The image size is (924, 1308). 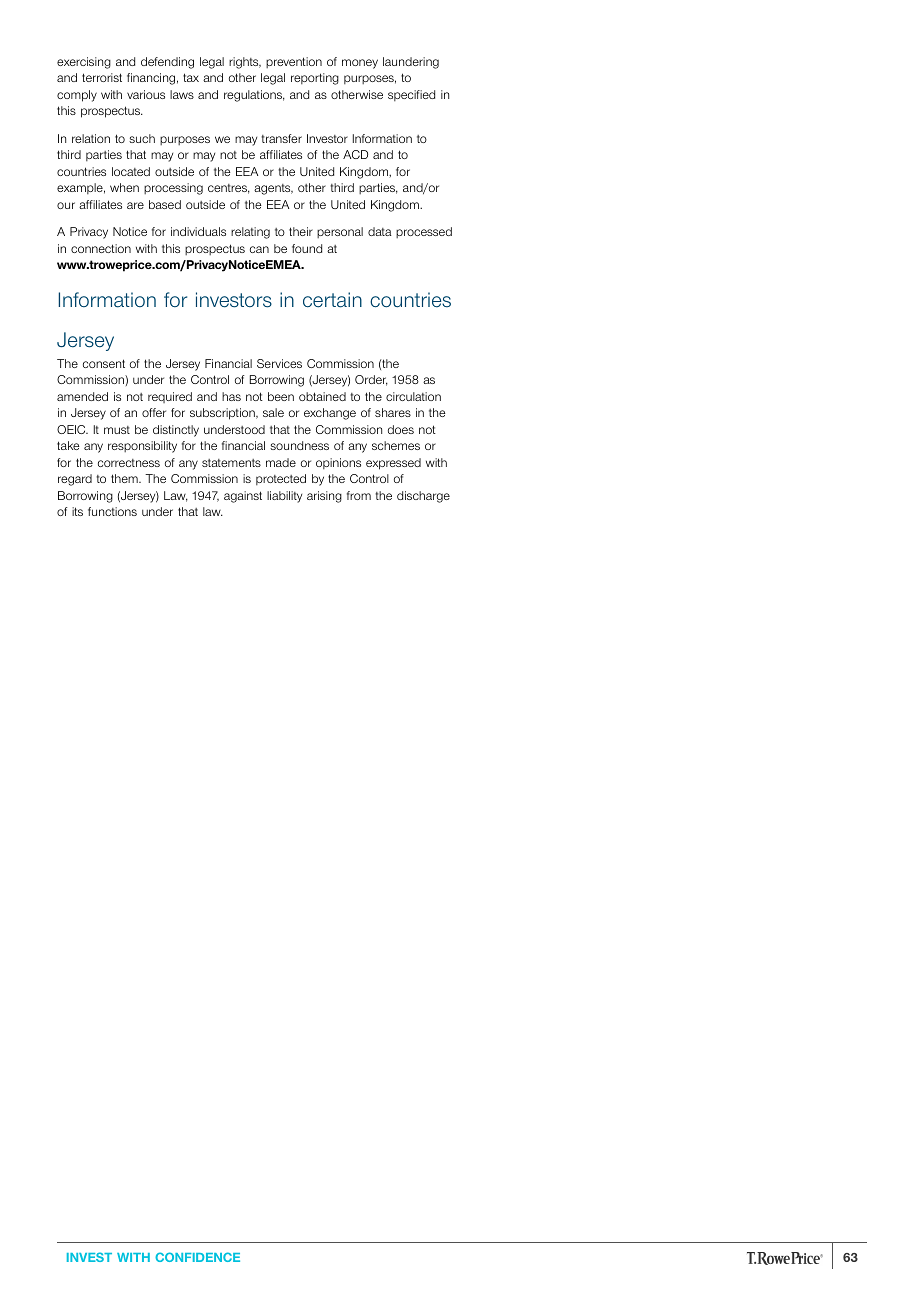 What do you see at coordinates (284, 497) in the screenshot?
I see `liability` at bounding box center [284, 497].
